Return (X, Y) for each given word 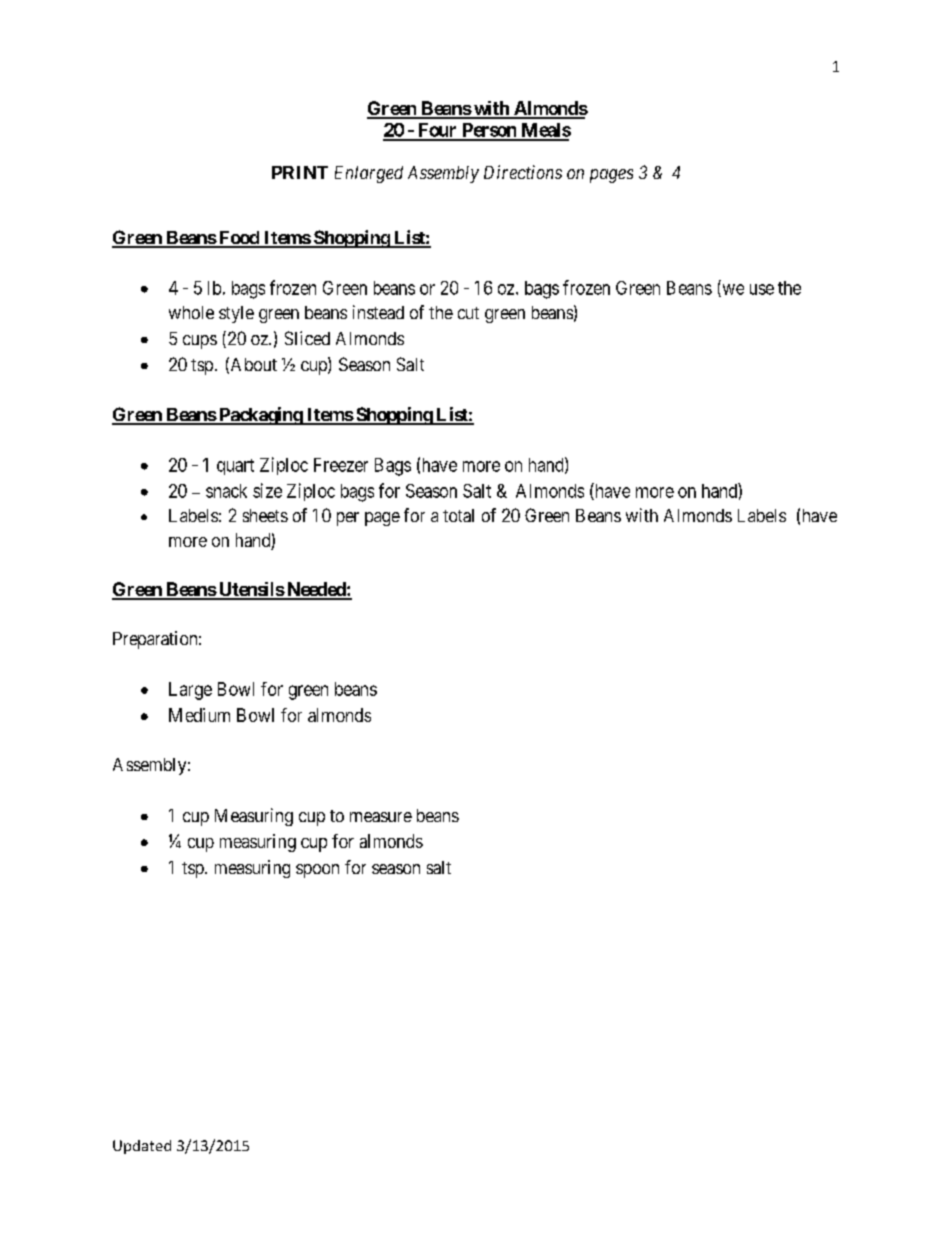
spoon (317, 871)
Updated (142, 1147)
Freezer (341, 465)
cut (468, 313)
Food (239, 239)
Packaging (260, 416)
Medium (199, 715)
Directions (523, 172)
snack (226, 491)
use (762, 289)
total (458, 515)
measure (381, 817)
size (267, 490)
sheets (265, 515)
